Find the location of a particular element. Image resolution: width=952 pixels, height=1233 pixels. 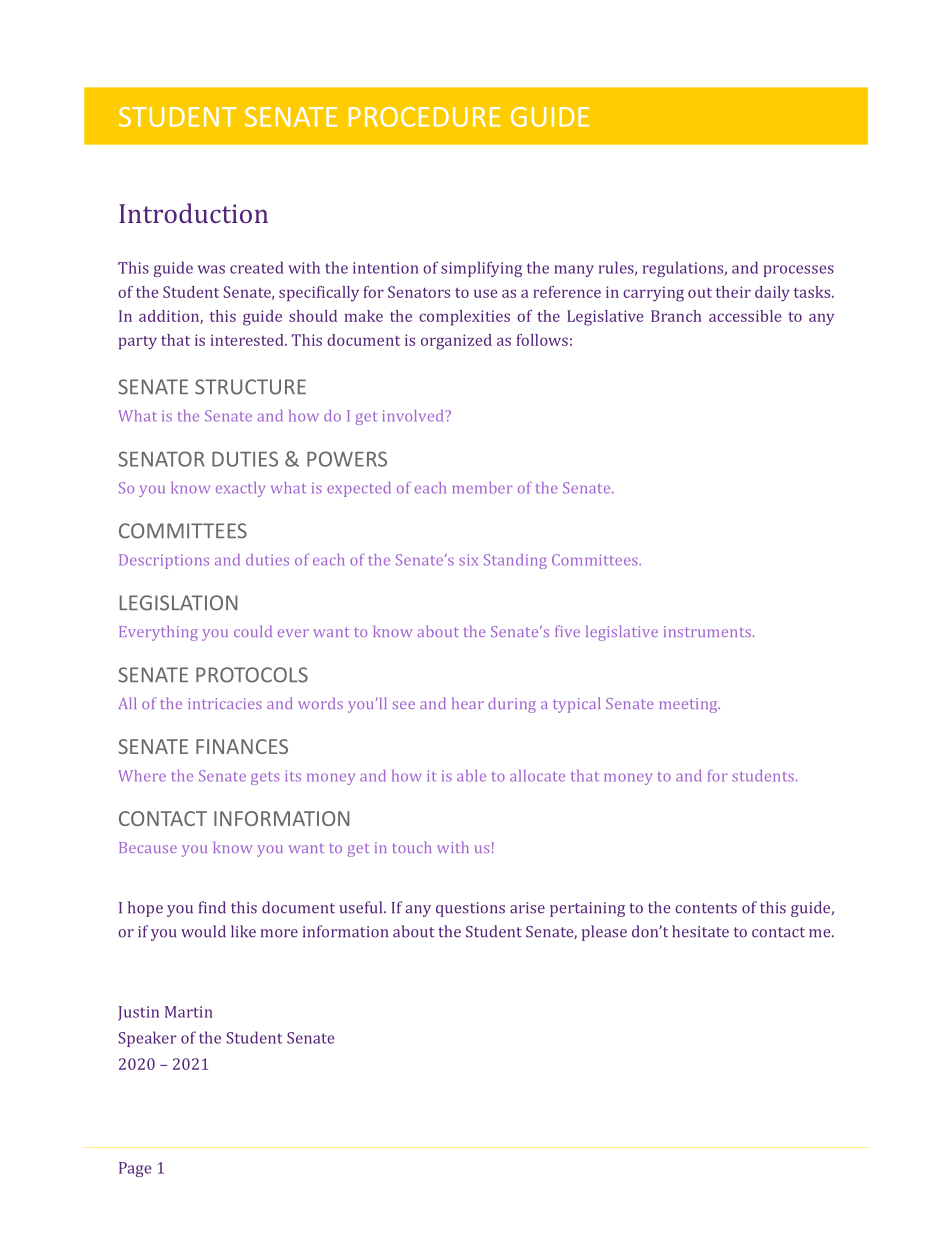

PROCEDURE is located at coordinates (425, 117).
